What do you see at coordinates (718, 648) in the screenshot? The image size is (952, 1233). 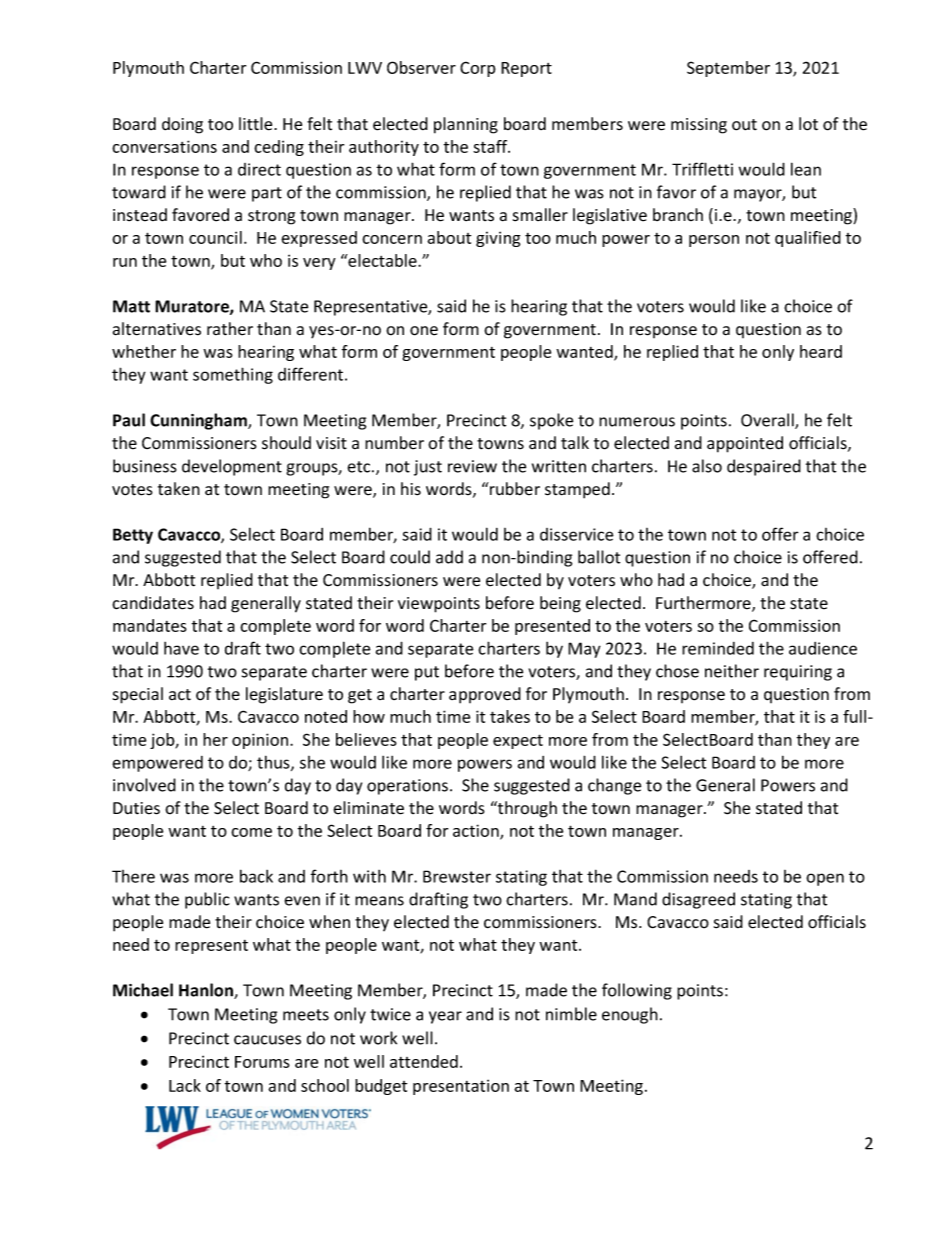 I see `reminded` at bounding box center [718, 648].
